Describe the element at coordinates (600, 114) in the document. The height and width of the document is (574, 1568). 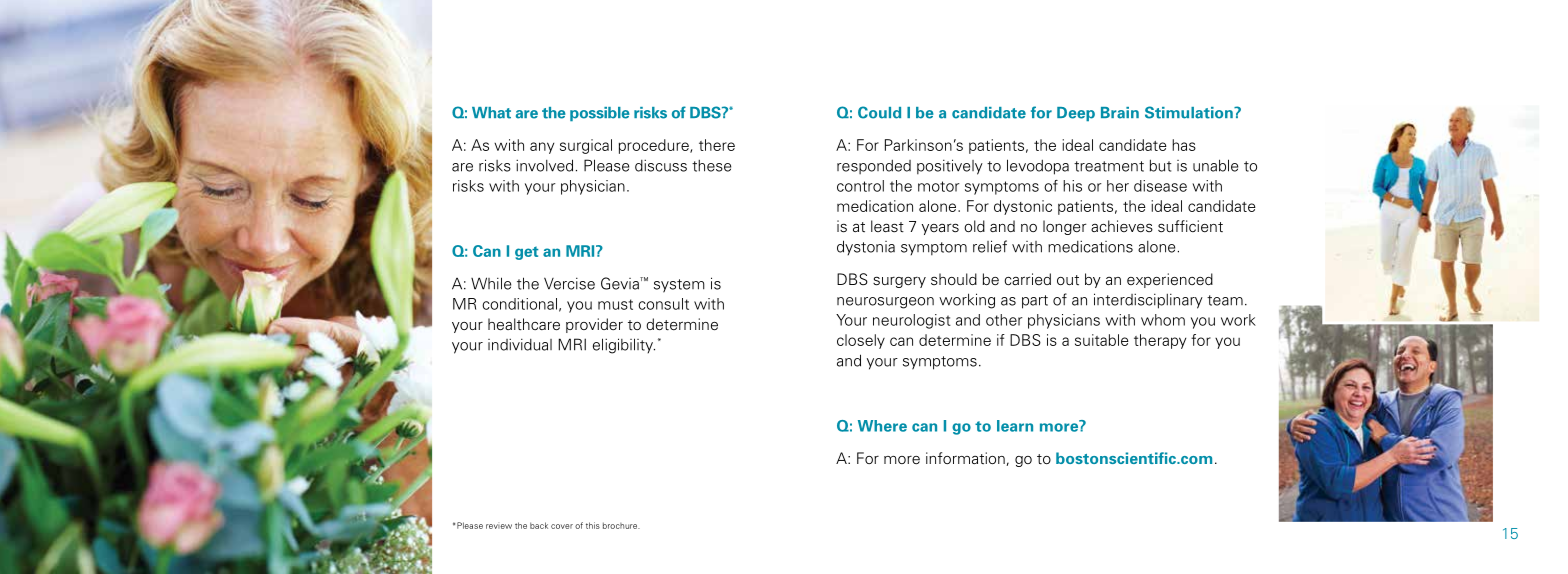
I see `possible` at that location.
